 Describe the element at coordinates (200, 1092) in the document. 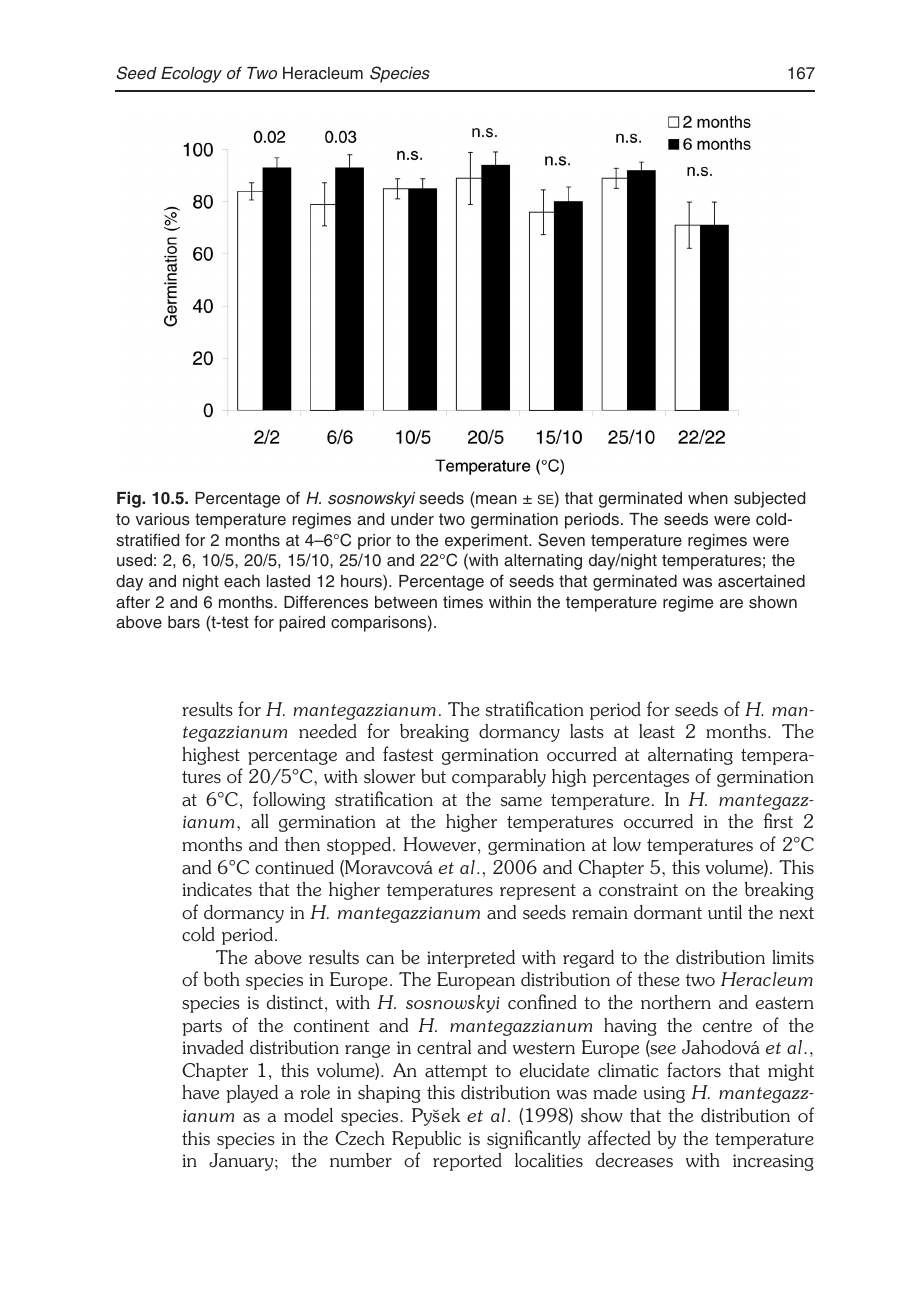

I see `have` at that location.
